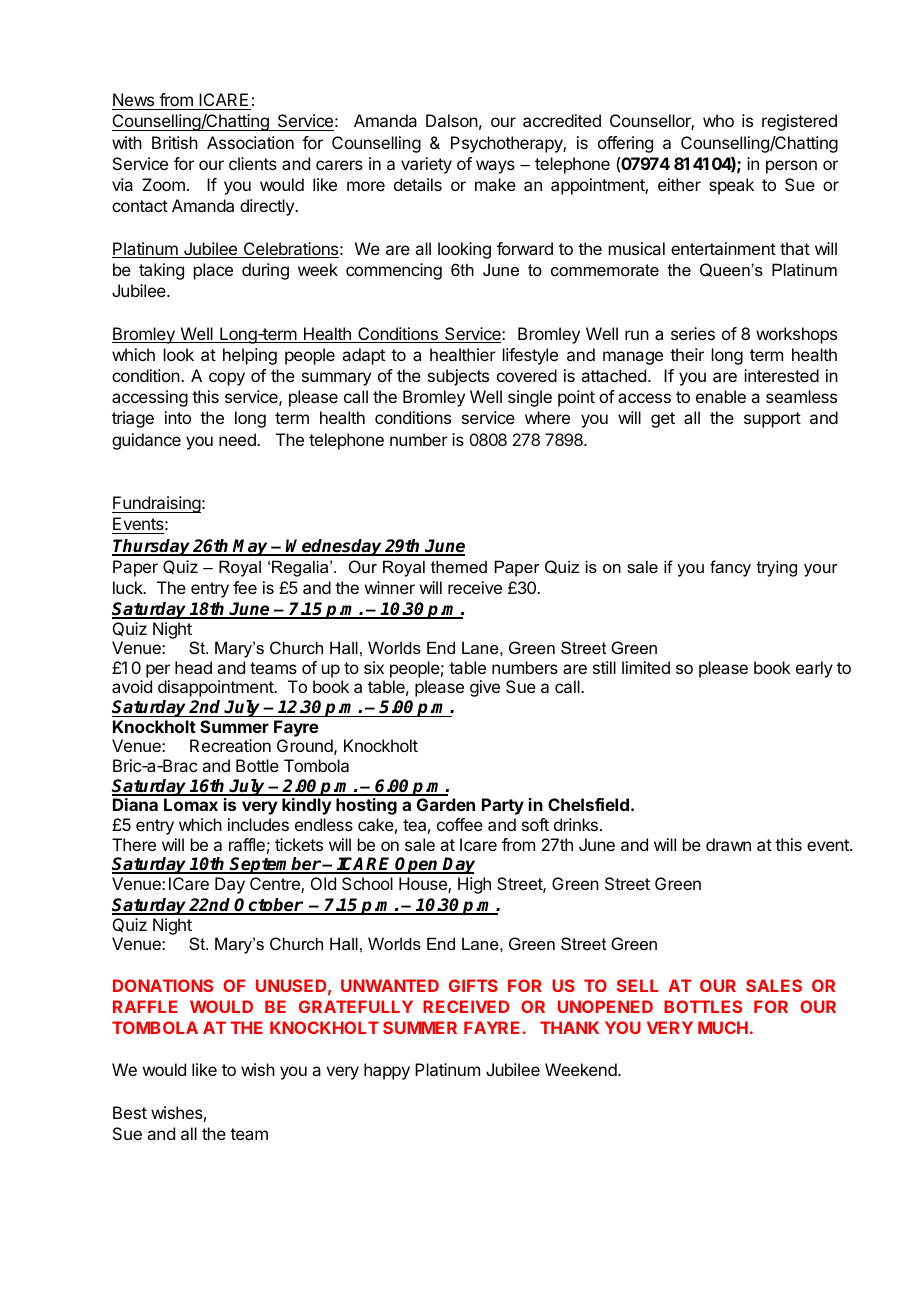  Describe the element at coordinates (718, 120) in the image. I see `who` at that location.
